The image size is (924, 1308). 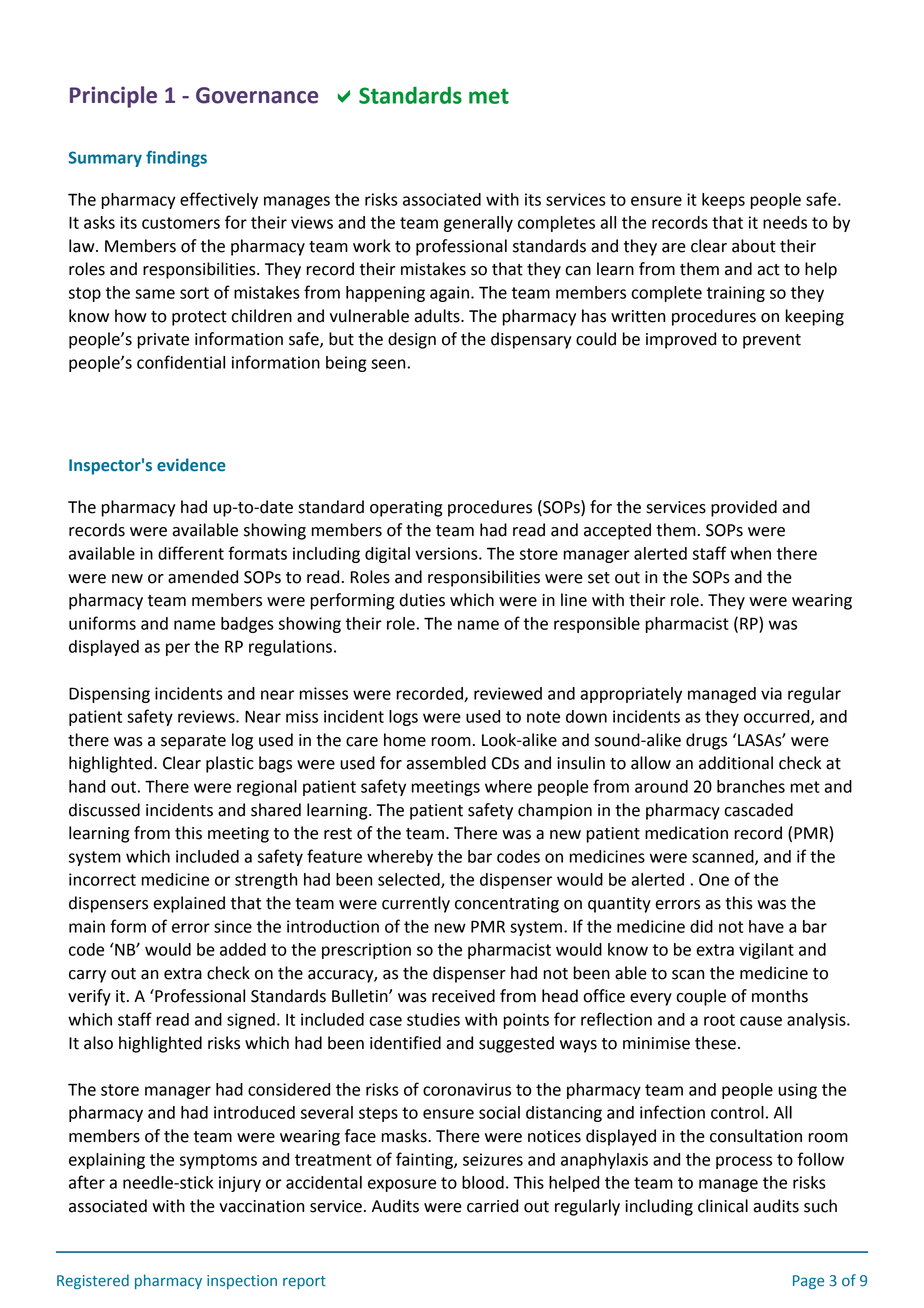 What do you see at coordinates (433, 1019) in the screenshot?
I see `studies` at bounding box center [433, 1019].
